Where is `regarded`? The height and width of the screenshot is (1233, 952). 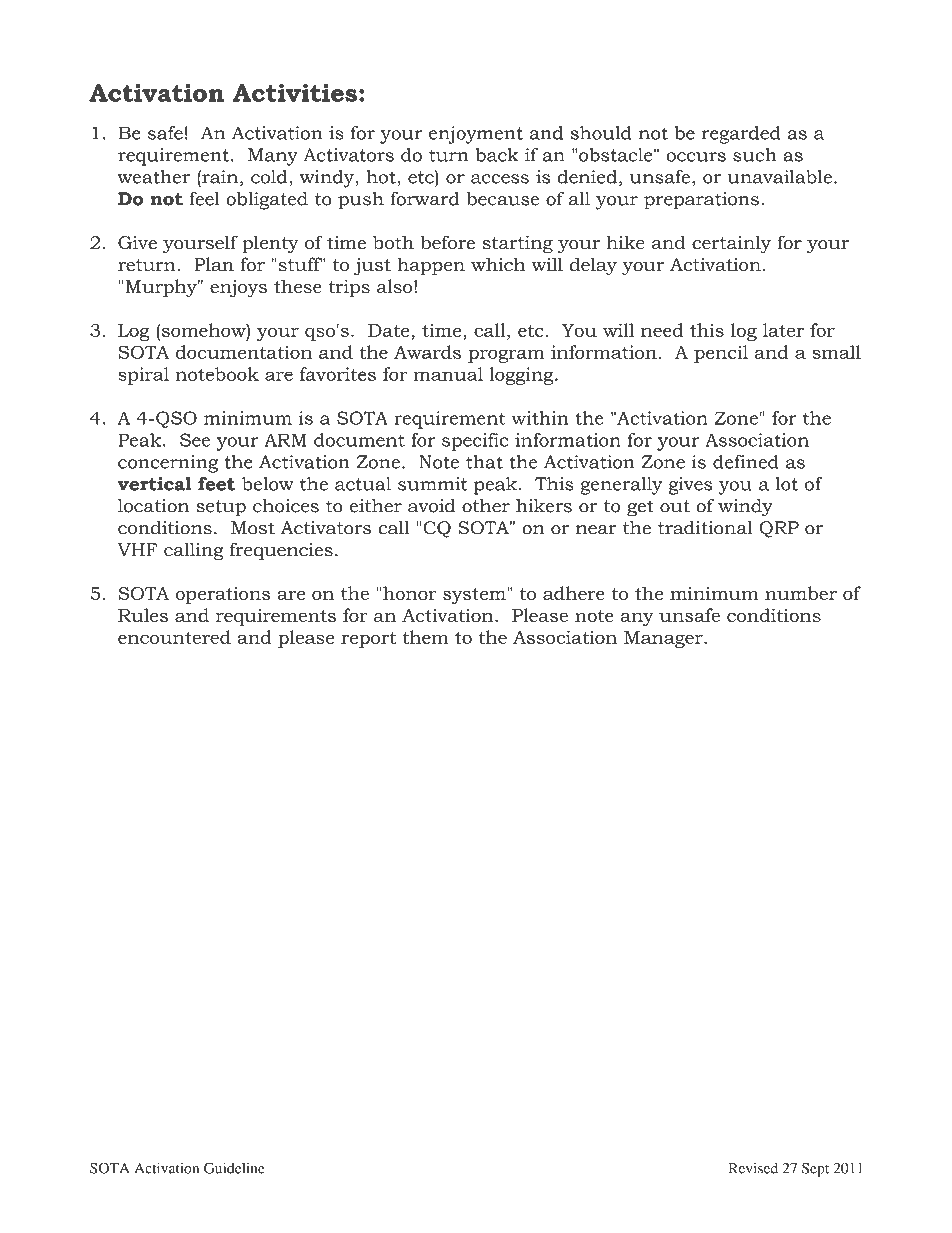 regarded is located at coordinates (741, 135).
